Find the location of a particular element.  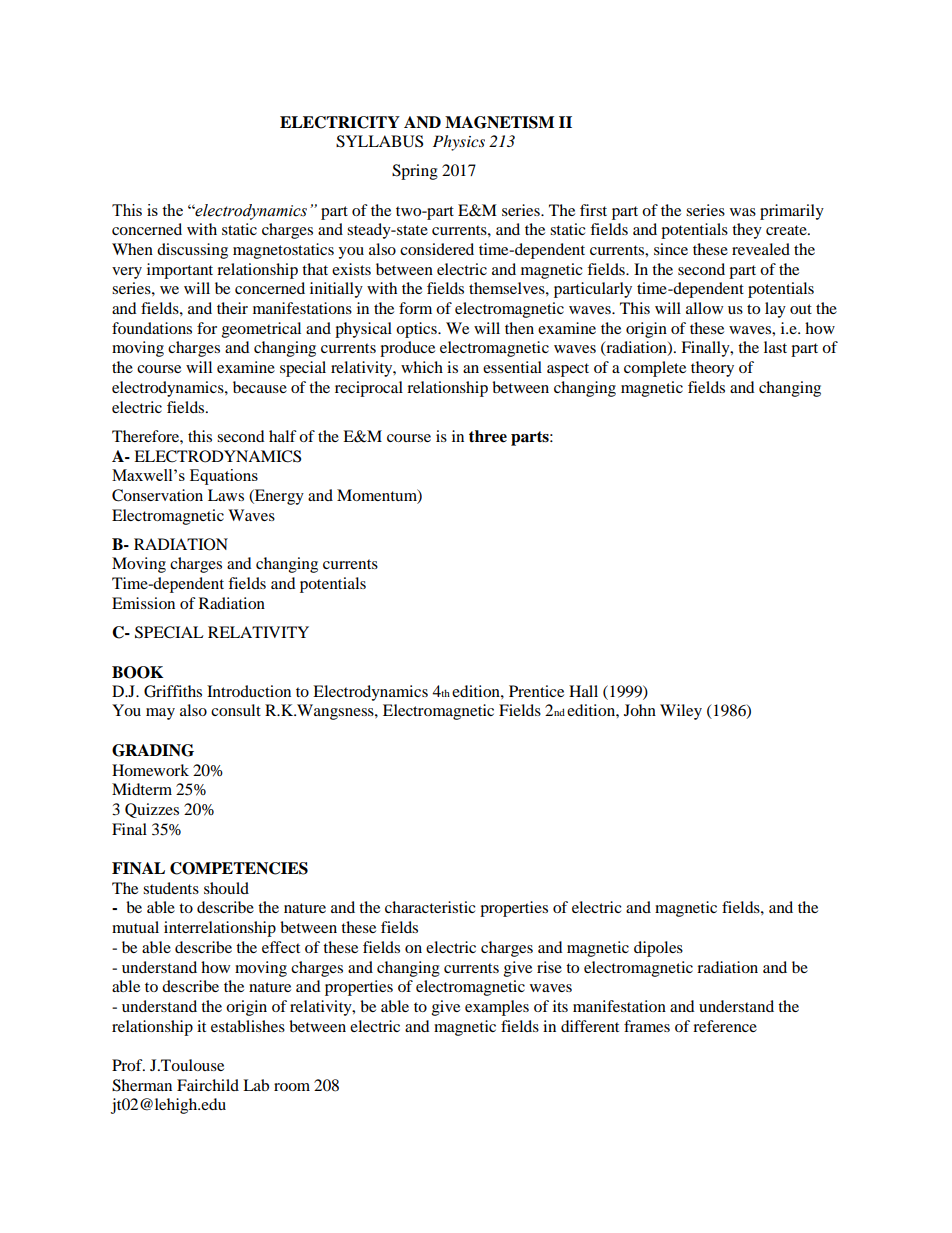

was is located at coordinates (743, 212).
